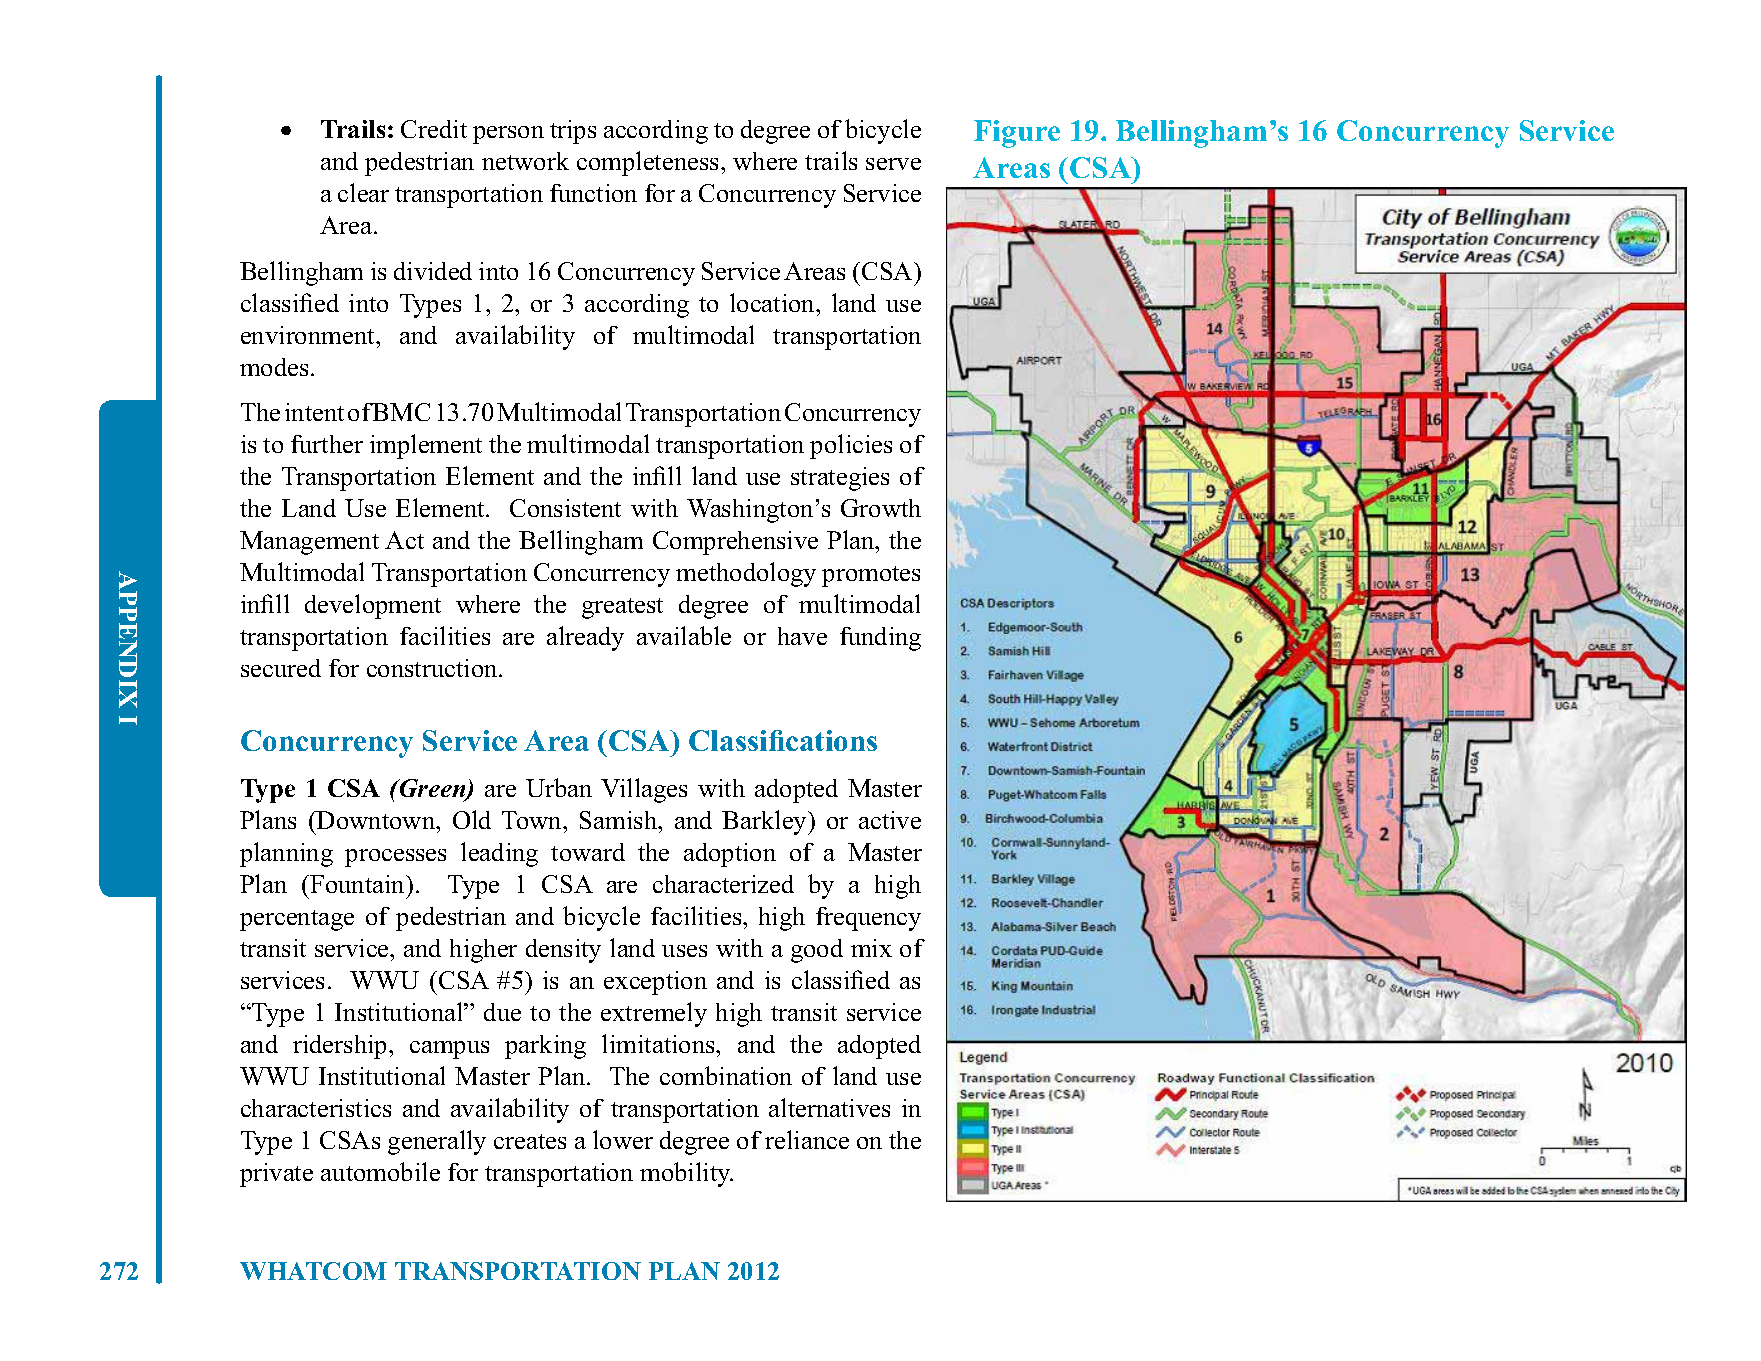 This document has height=1361, width=1761. I want to click on frequency, so click(868, 919).
